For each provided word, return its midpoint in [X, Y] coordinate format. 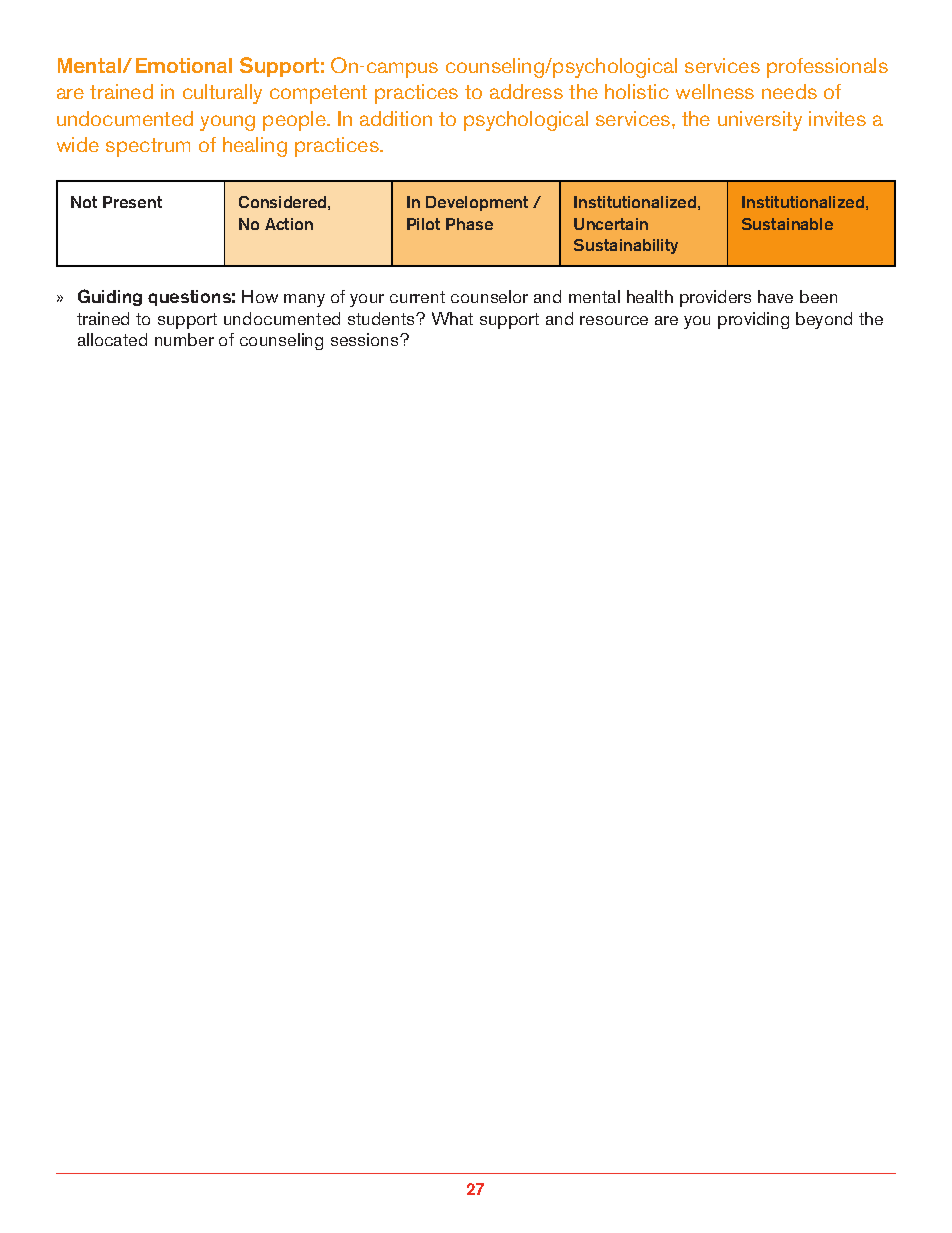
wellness [715, 91]
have [775, 296]
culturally [222, 94]
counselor [489, 296]
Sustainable [787, 224]
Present [132, 202]
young [227, 123]
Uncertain [611, 224]
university [760, 121]
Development [477, 203]
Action [289, 224]
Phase [469, 224]
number [184, 339]
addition [396, 118]
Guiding [110, 297]
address [526, 91]
